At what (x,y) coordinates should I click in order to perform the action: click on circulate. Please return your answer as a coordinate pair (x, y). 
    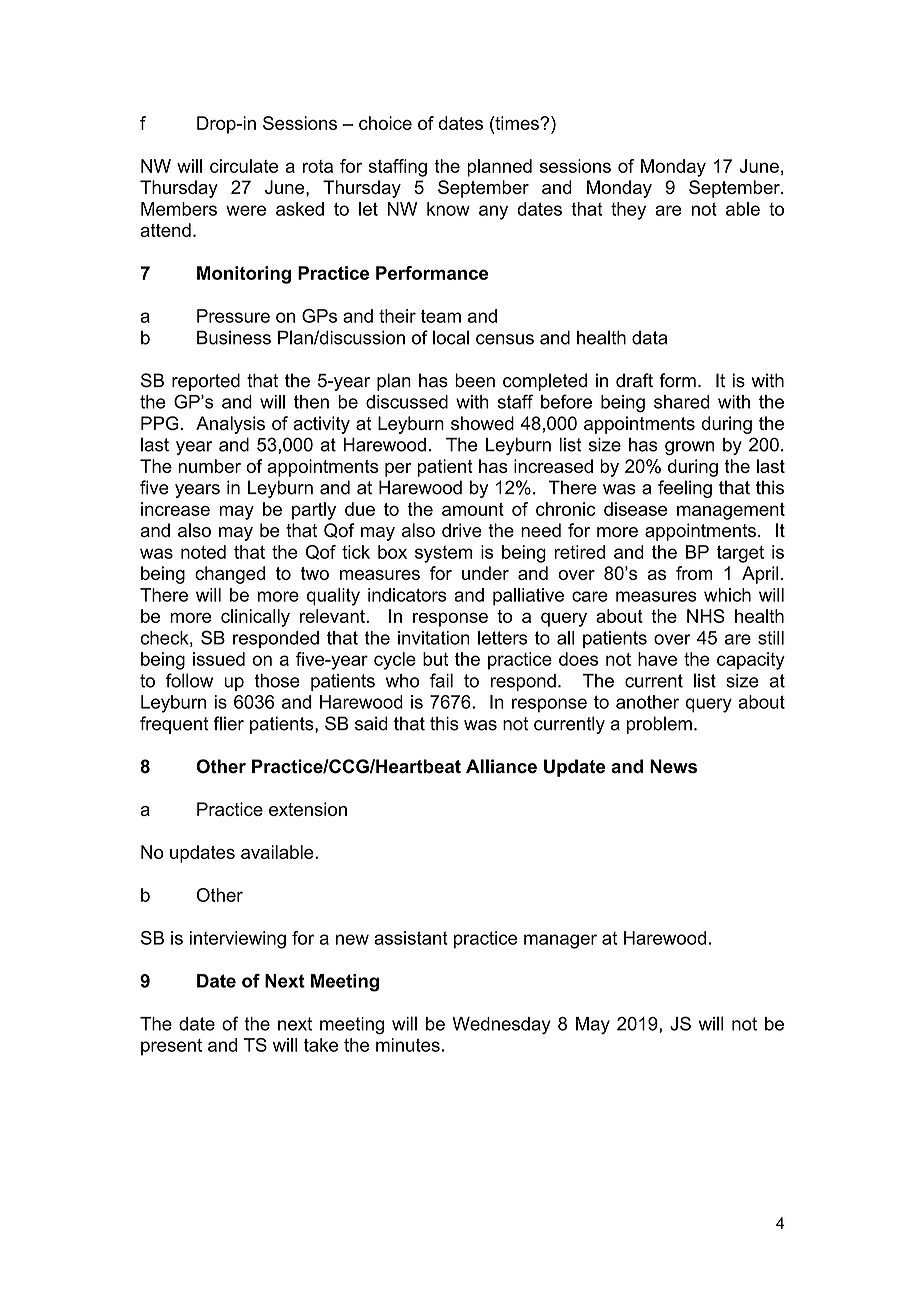
    Looking at the image, I should click on (244, 166).
